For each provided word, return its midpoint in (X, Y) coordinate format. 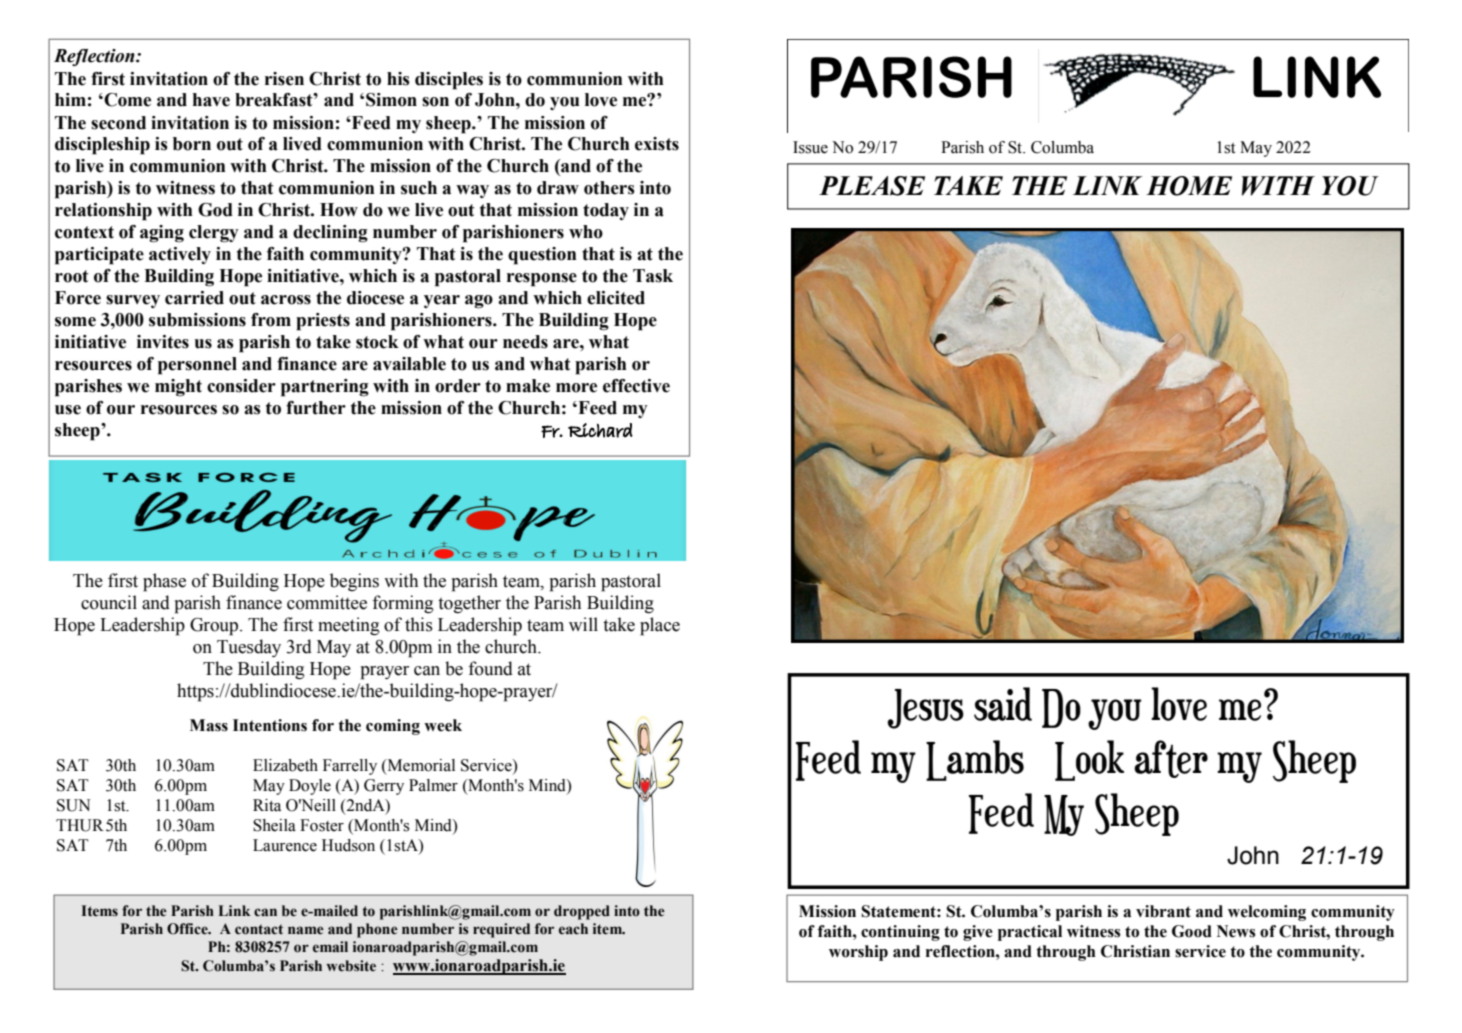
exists (657, 144)
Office (188, 929)
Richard (600, 430)
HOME (1189, 186)
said (1003, 704)
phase (164, 582)
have (211, 100)
